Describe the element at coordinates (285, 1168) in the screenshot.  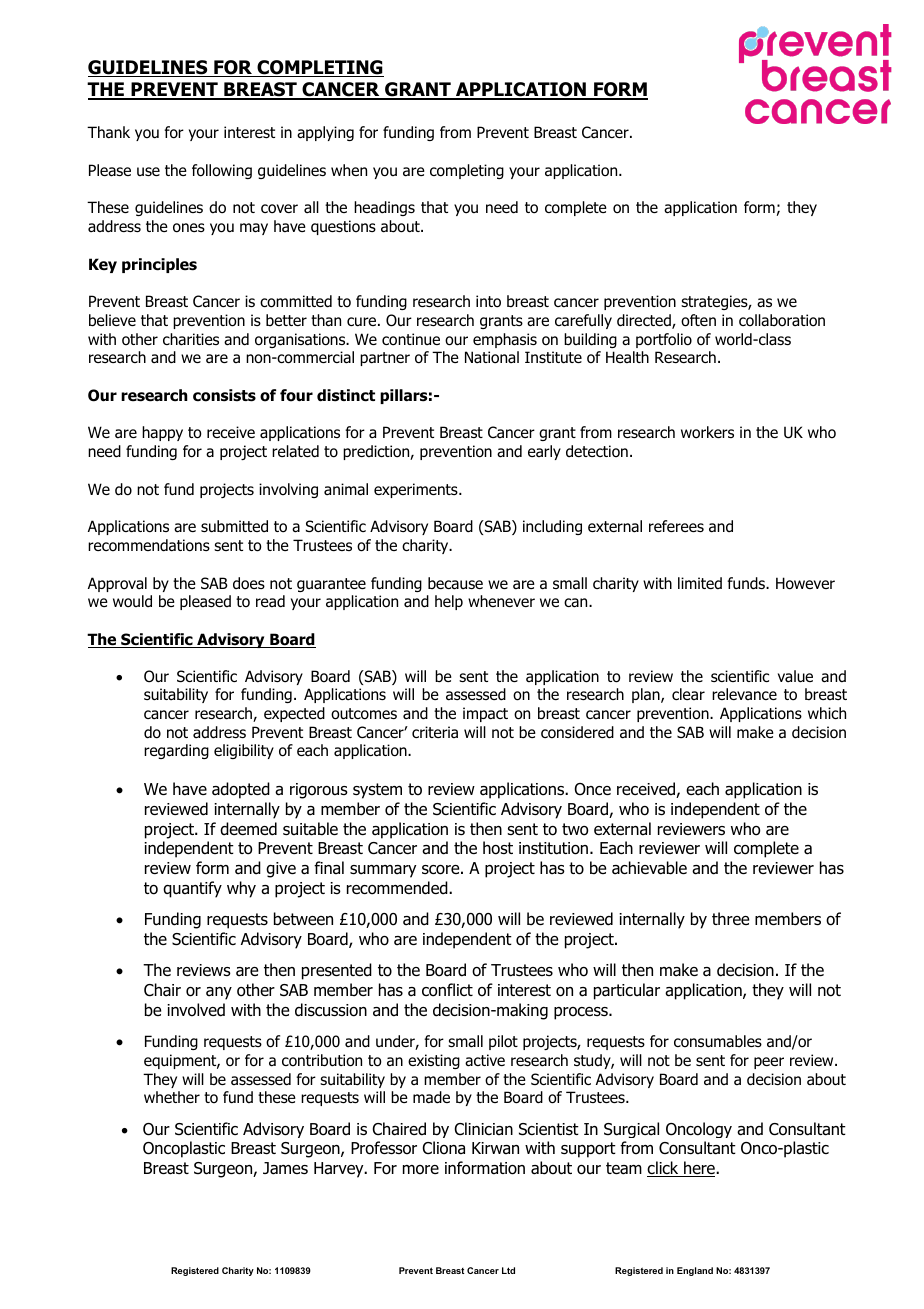
I see `James` at that location.
